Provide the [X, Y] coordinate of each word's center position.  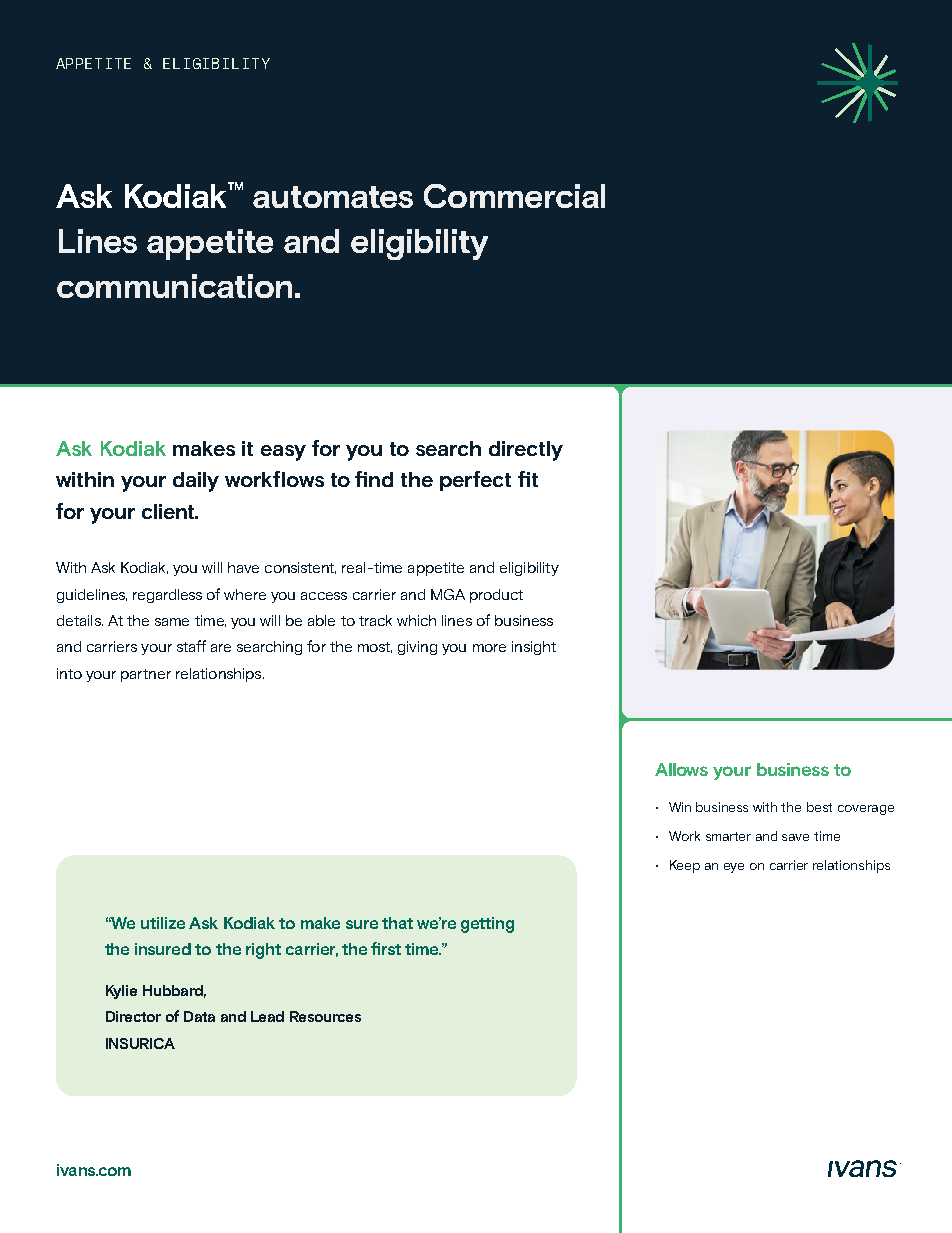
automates [333, 197]
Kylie [121, 992]
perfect [475, 481]
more [489, 648]
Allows [681, 769]
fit [528, 479]
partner [146, 675]
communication [174, 286]
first [386, 948]
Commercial [514, 196]
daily [196, 482]
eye [734, 868]
